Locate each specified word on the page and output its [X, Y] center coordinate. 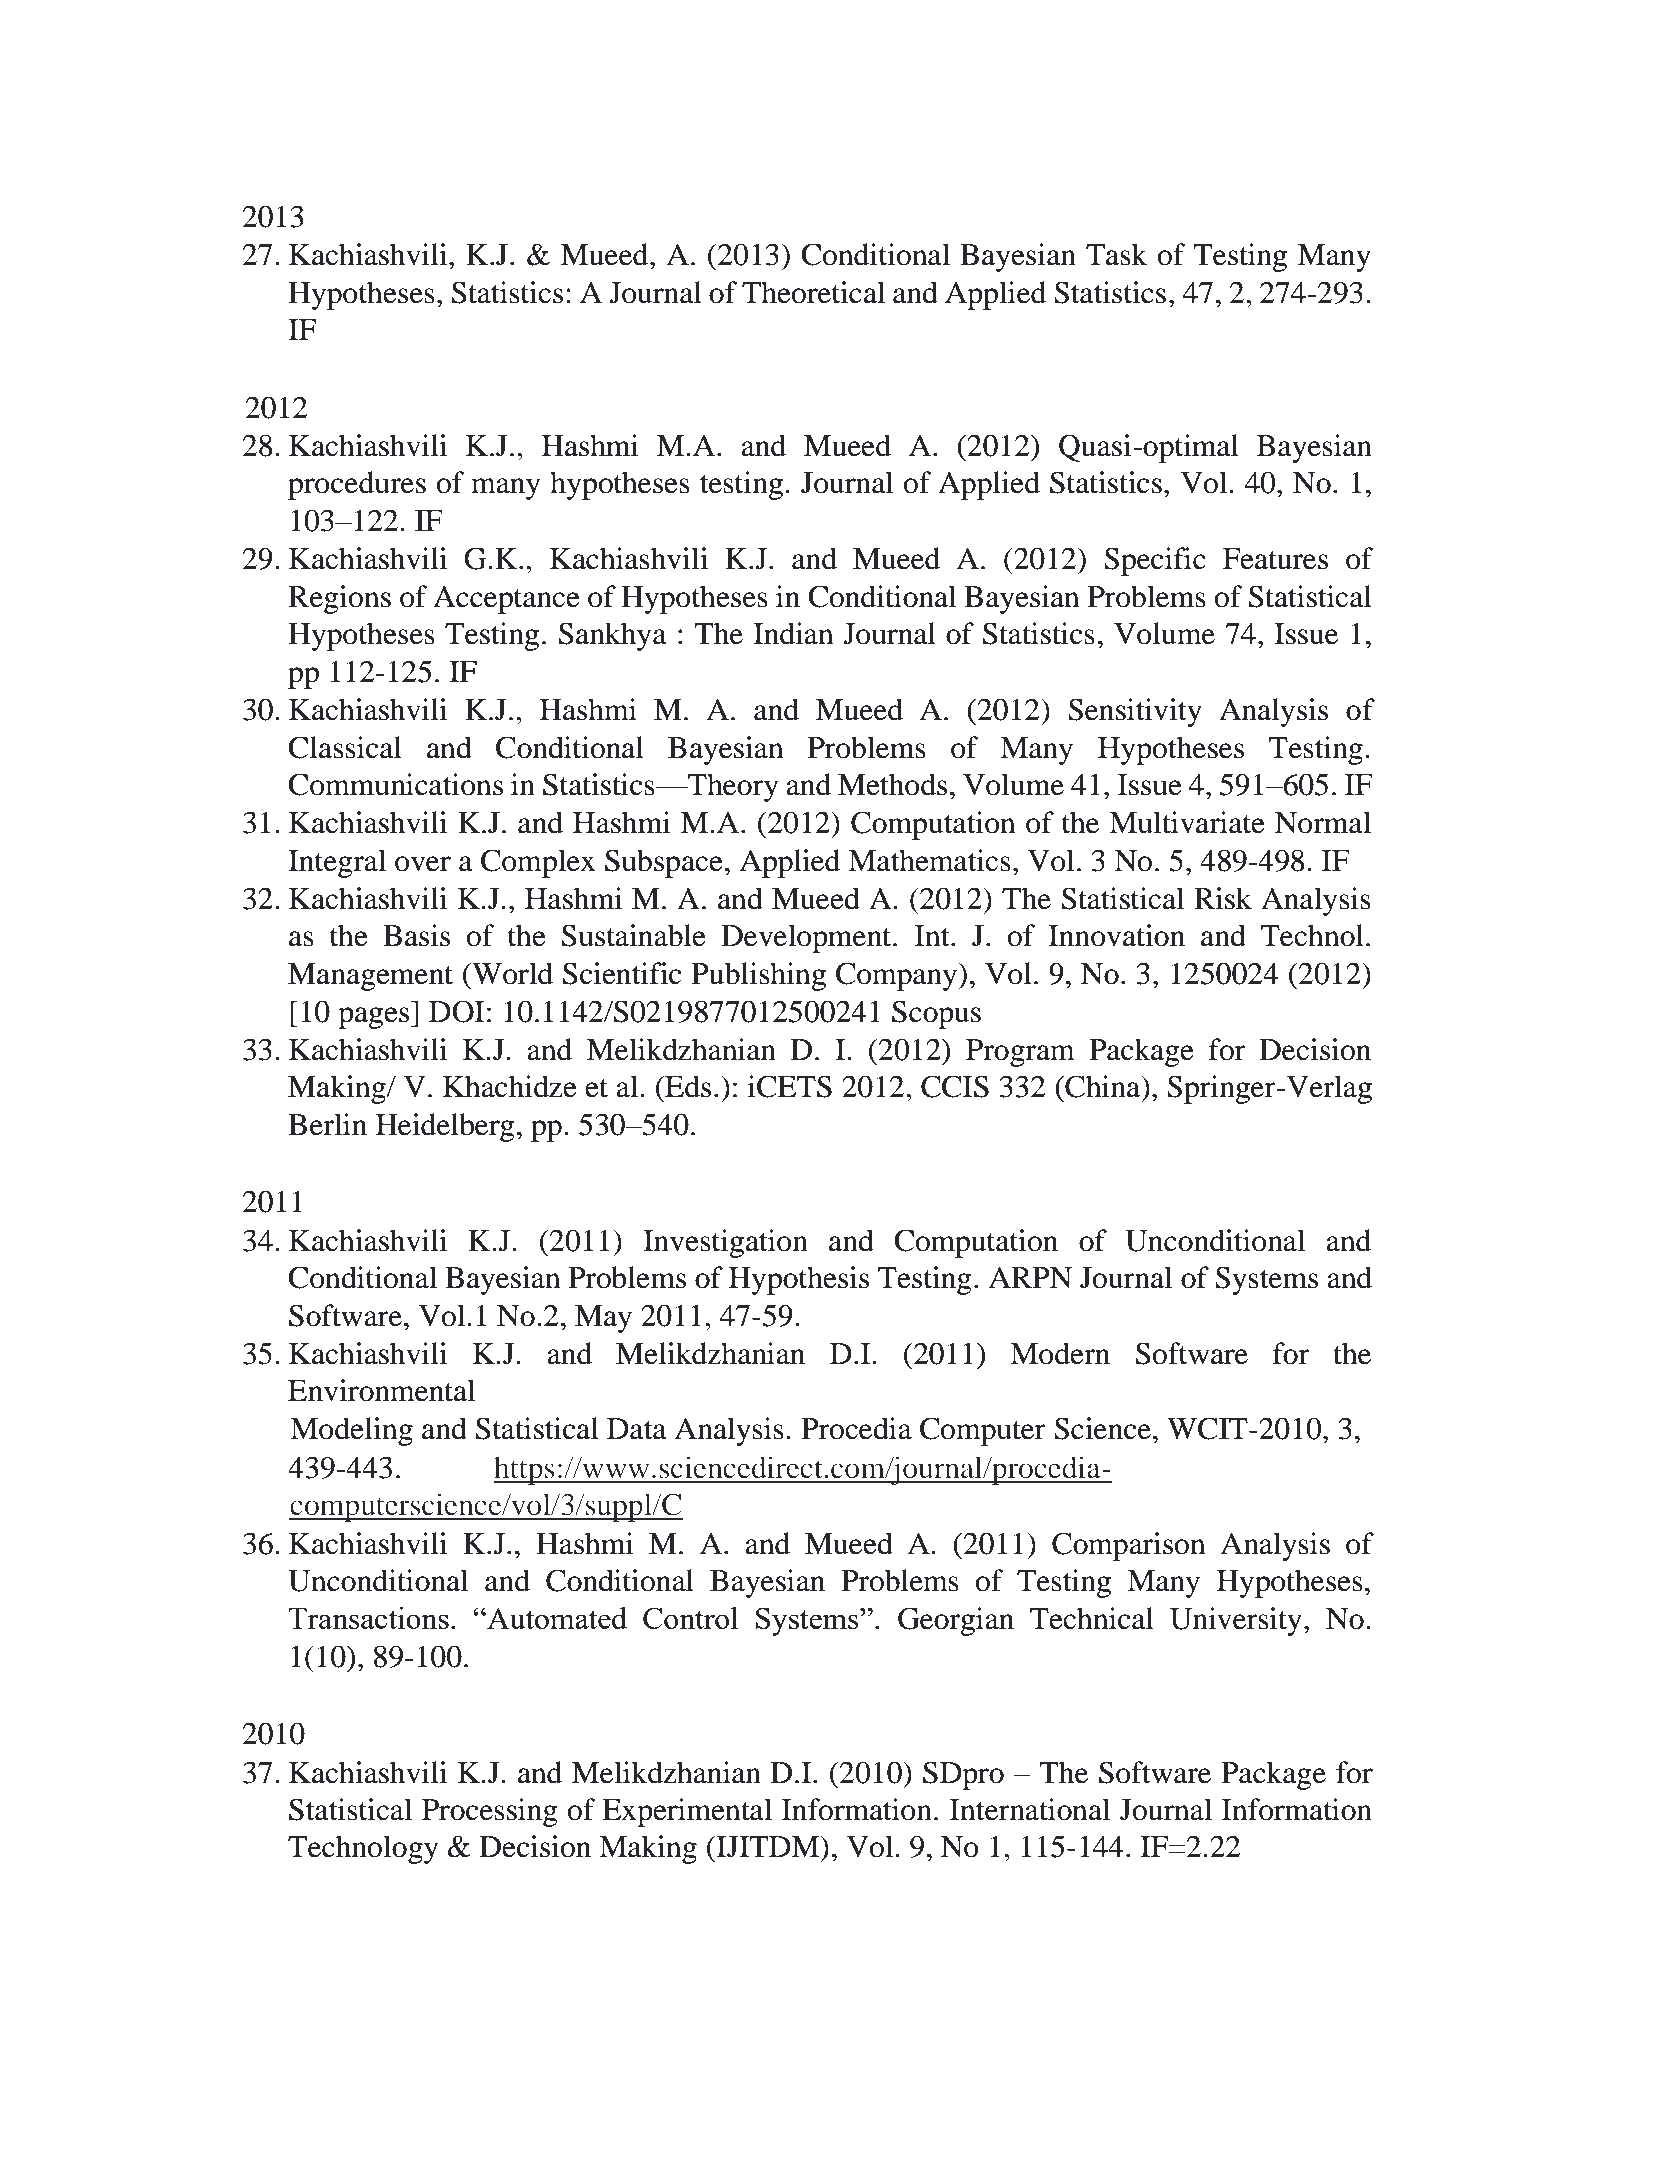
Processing [490, 1812]
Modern [1060, 1353]
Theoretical [813, 292]
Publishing [758, 976]
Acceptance [506, 599]
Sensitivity [1135, 712]
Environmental [381, 1390]
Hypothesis [799, 1280]
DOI [456, 1011]
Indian [793, 633]
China [1103, 1086]
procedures [357, 485]
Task [1116, 254]
